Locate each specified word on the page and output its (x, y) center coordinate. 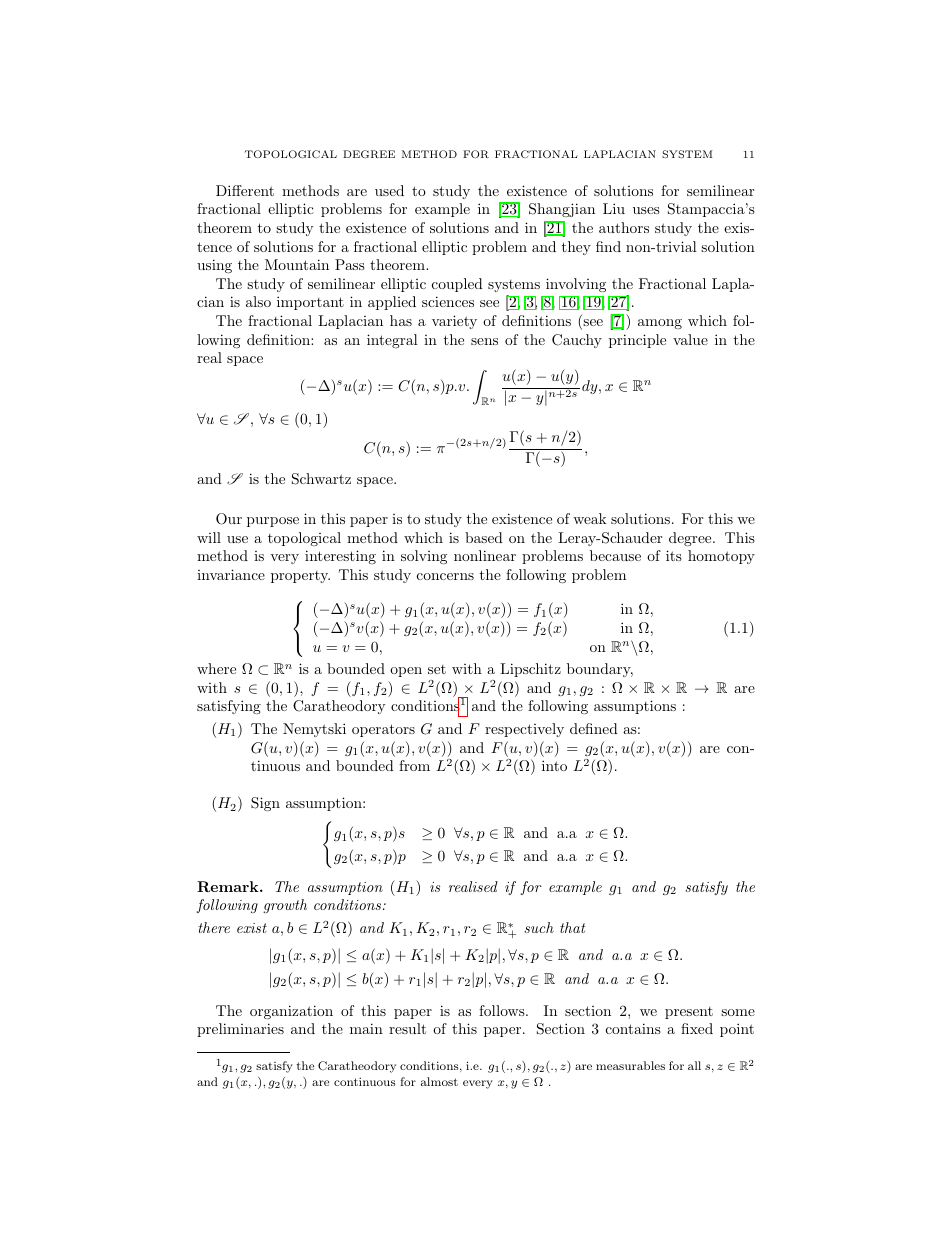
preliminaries (240, 1030)
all (694, 1065)
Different (245, 190)
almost (439, 1081)
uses (646, 210)
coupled (457, 285)
